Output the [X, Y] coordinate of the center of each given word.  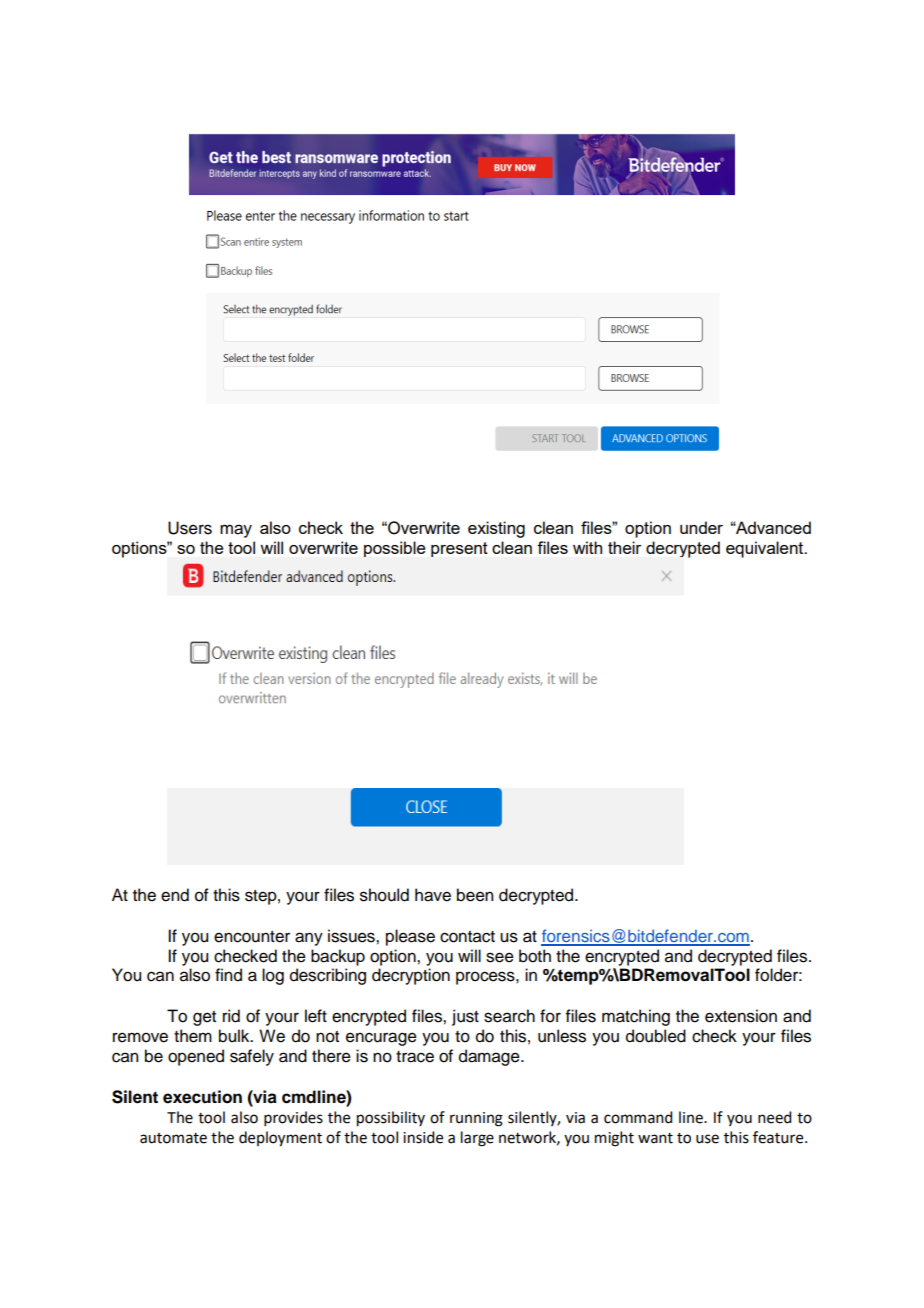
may [236, 531]
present [459, 549]
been [475, 895]
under [701, 527]
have [433, 895]
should [384, 895]
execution [202, 1097]
